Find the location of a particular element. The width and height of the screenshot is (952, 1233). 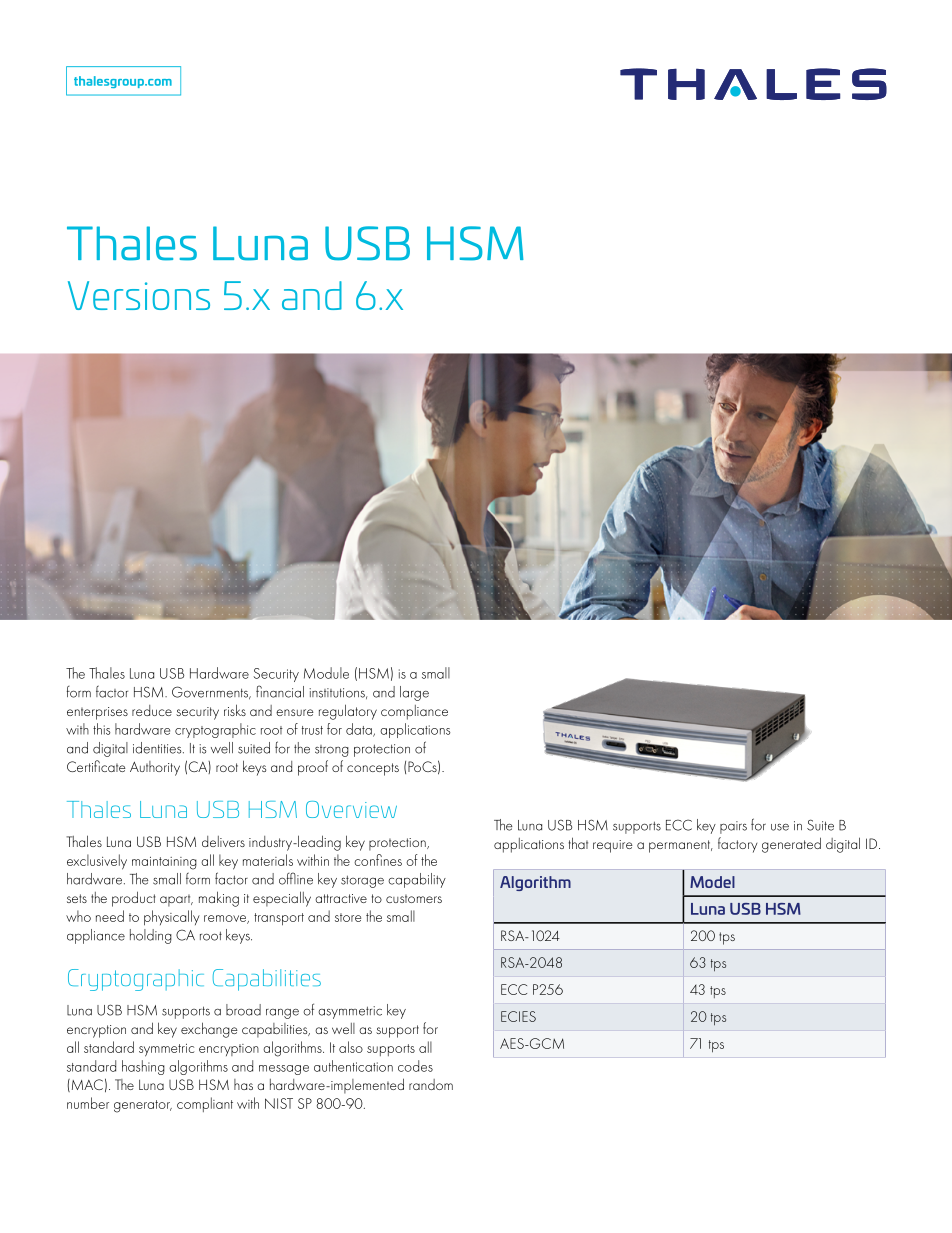

pairs is located at coordinates (733, 827).
